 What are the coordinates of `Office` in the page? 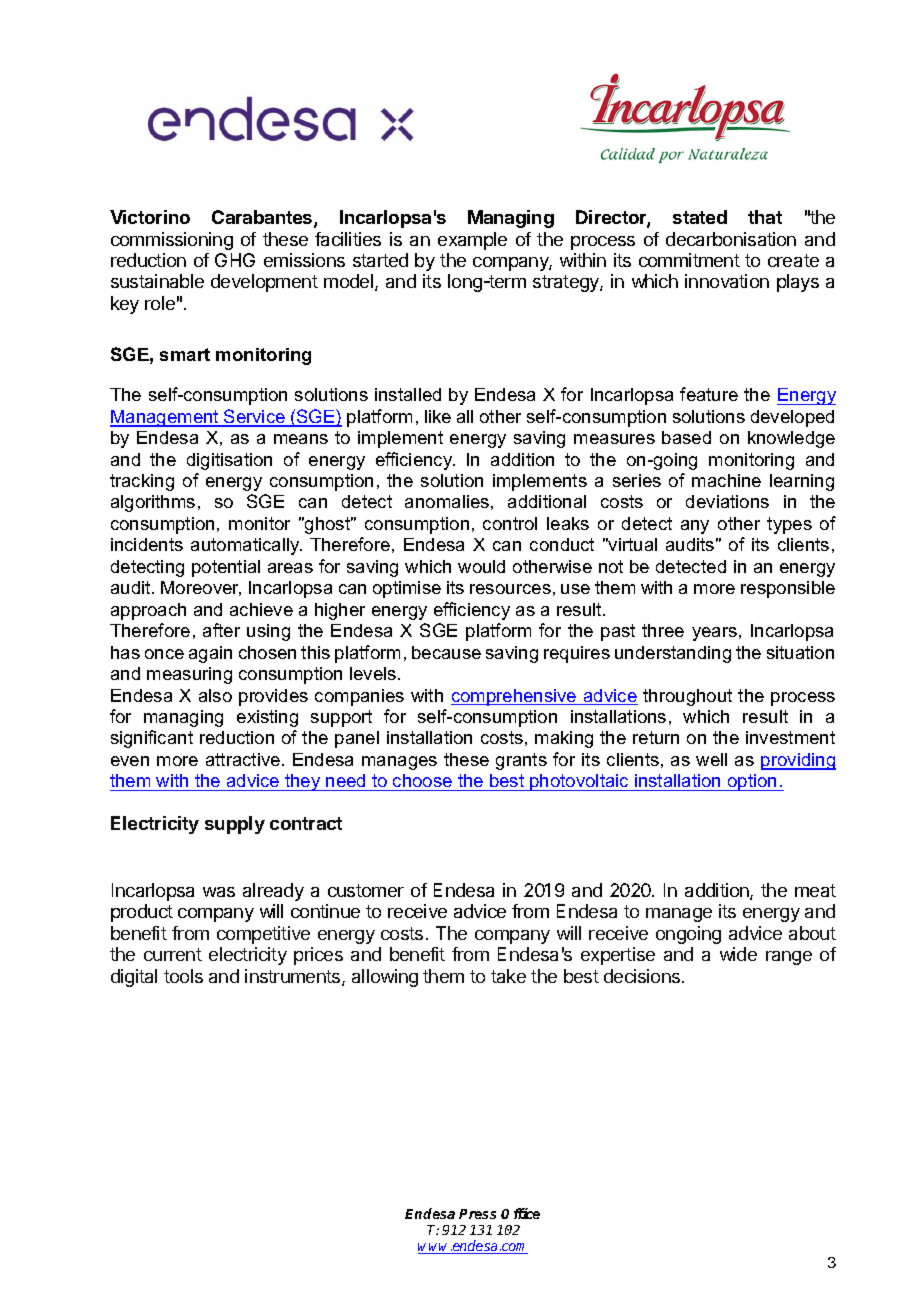 It's located at (520, 1213).
